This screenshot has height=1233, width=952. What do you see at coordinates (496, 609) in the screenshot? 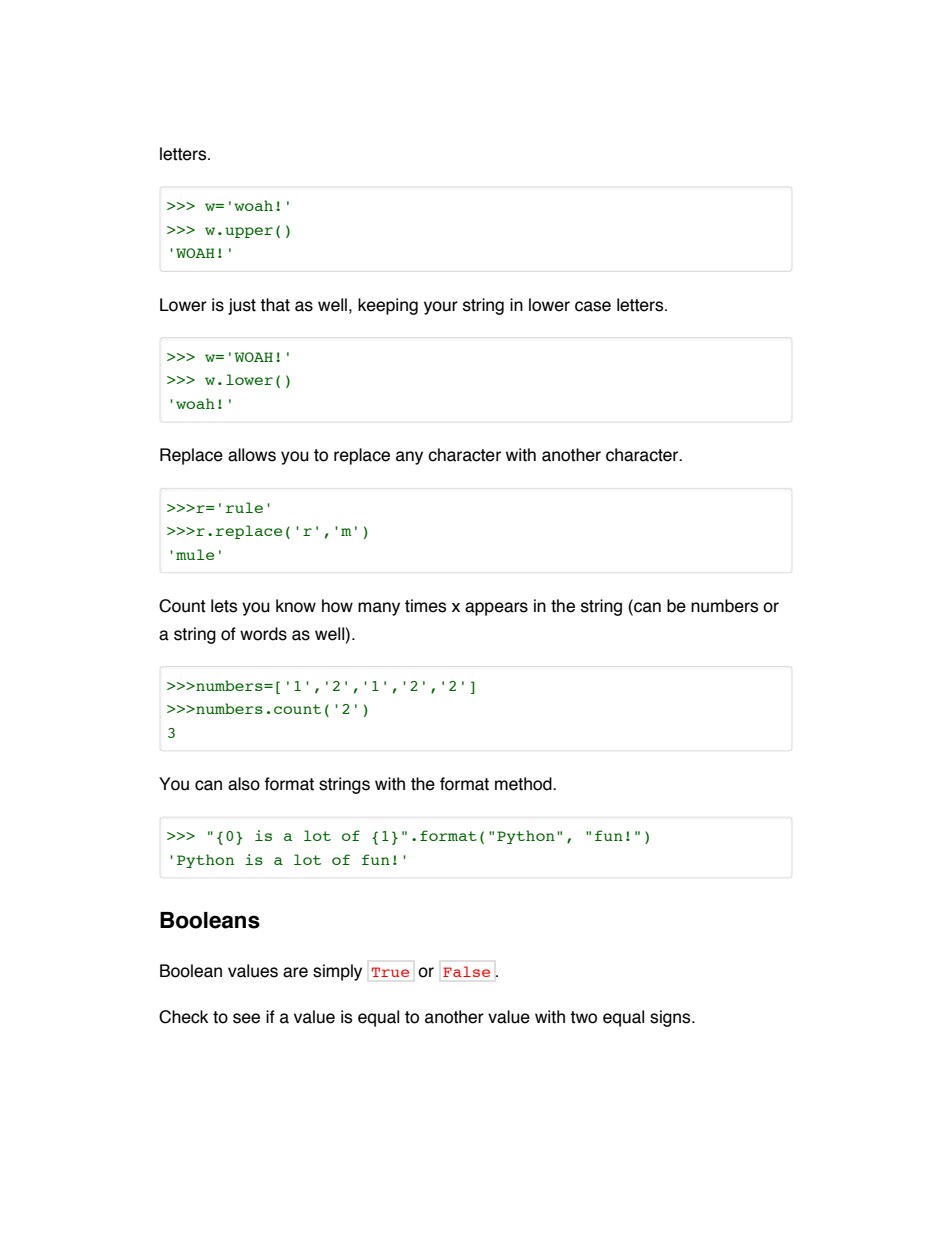
I see `appears` at bounding box center [496, 609].
